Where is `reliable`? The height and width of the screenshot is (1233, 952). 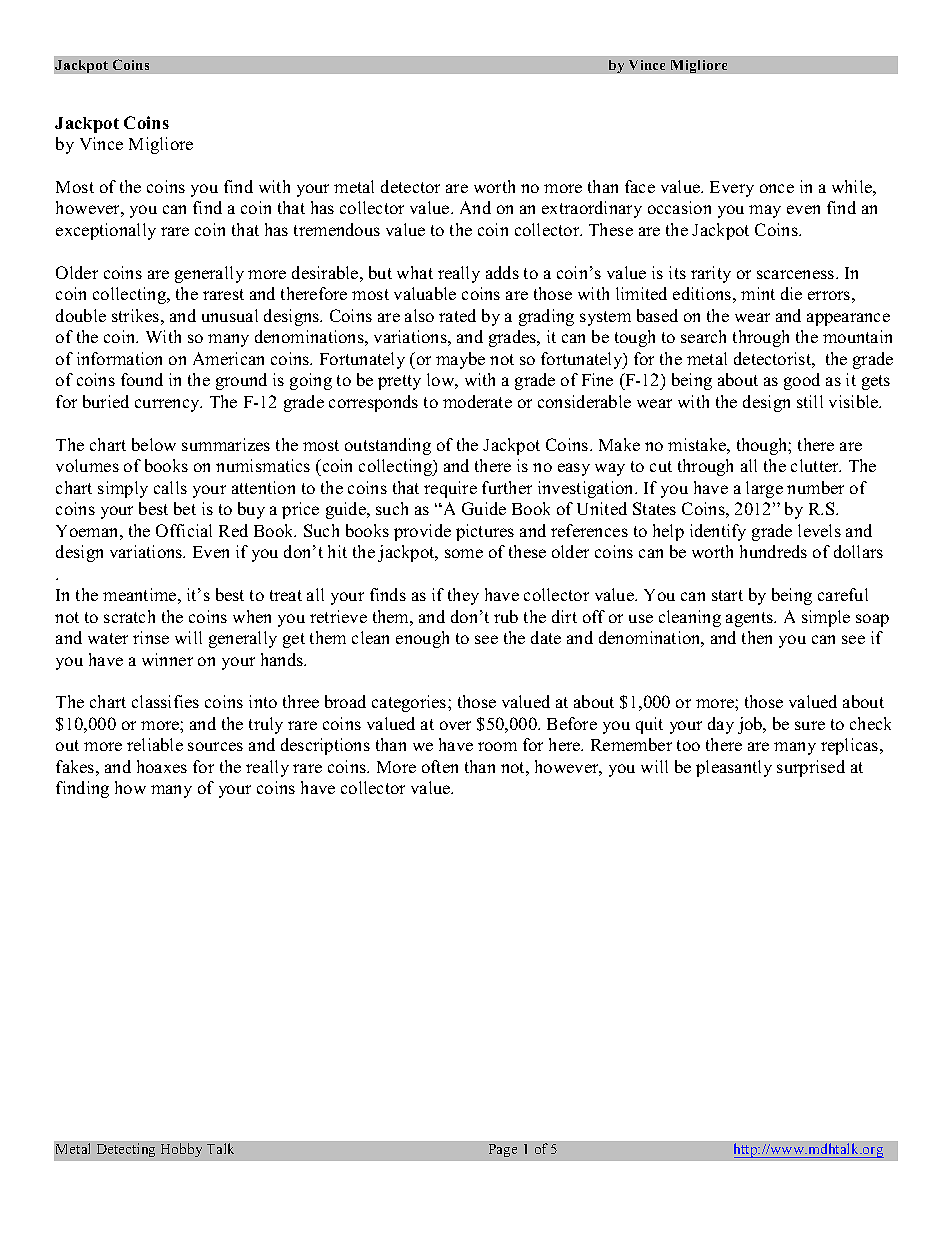
reliable is located at coordinates (155, 744).
